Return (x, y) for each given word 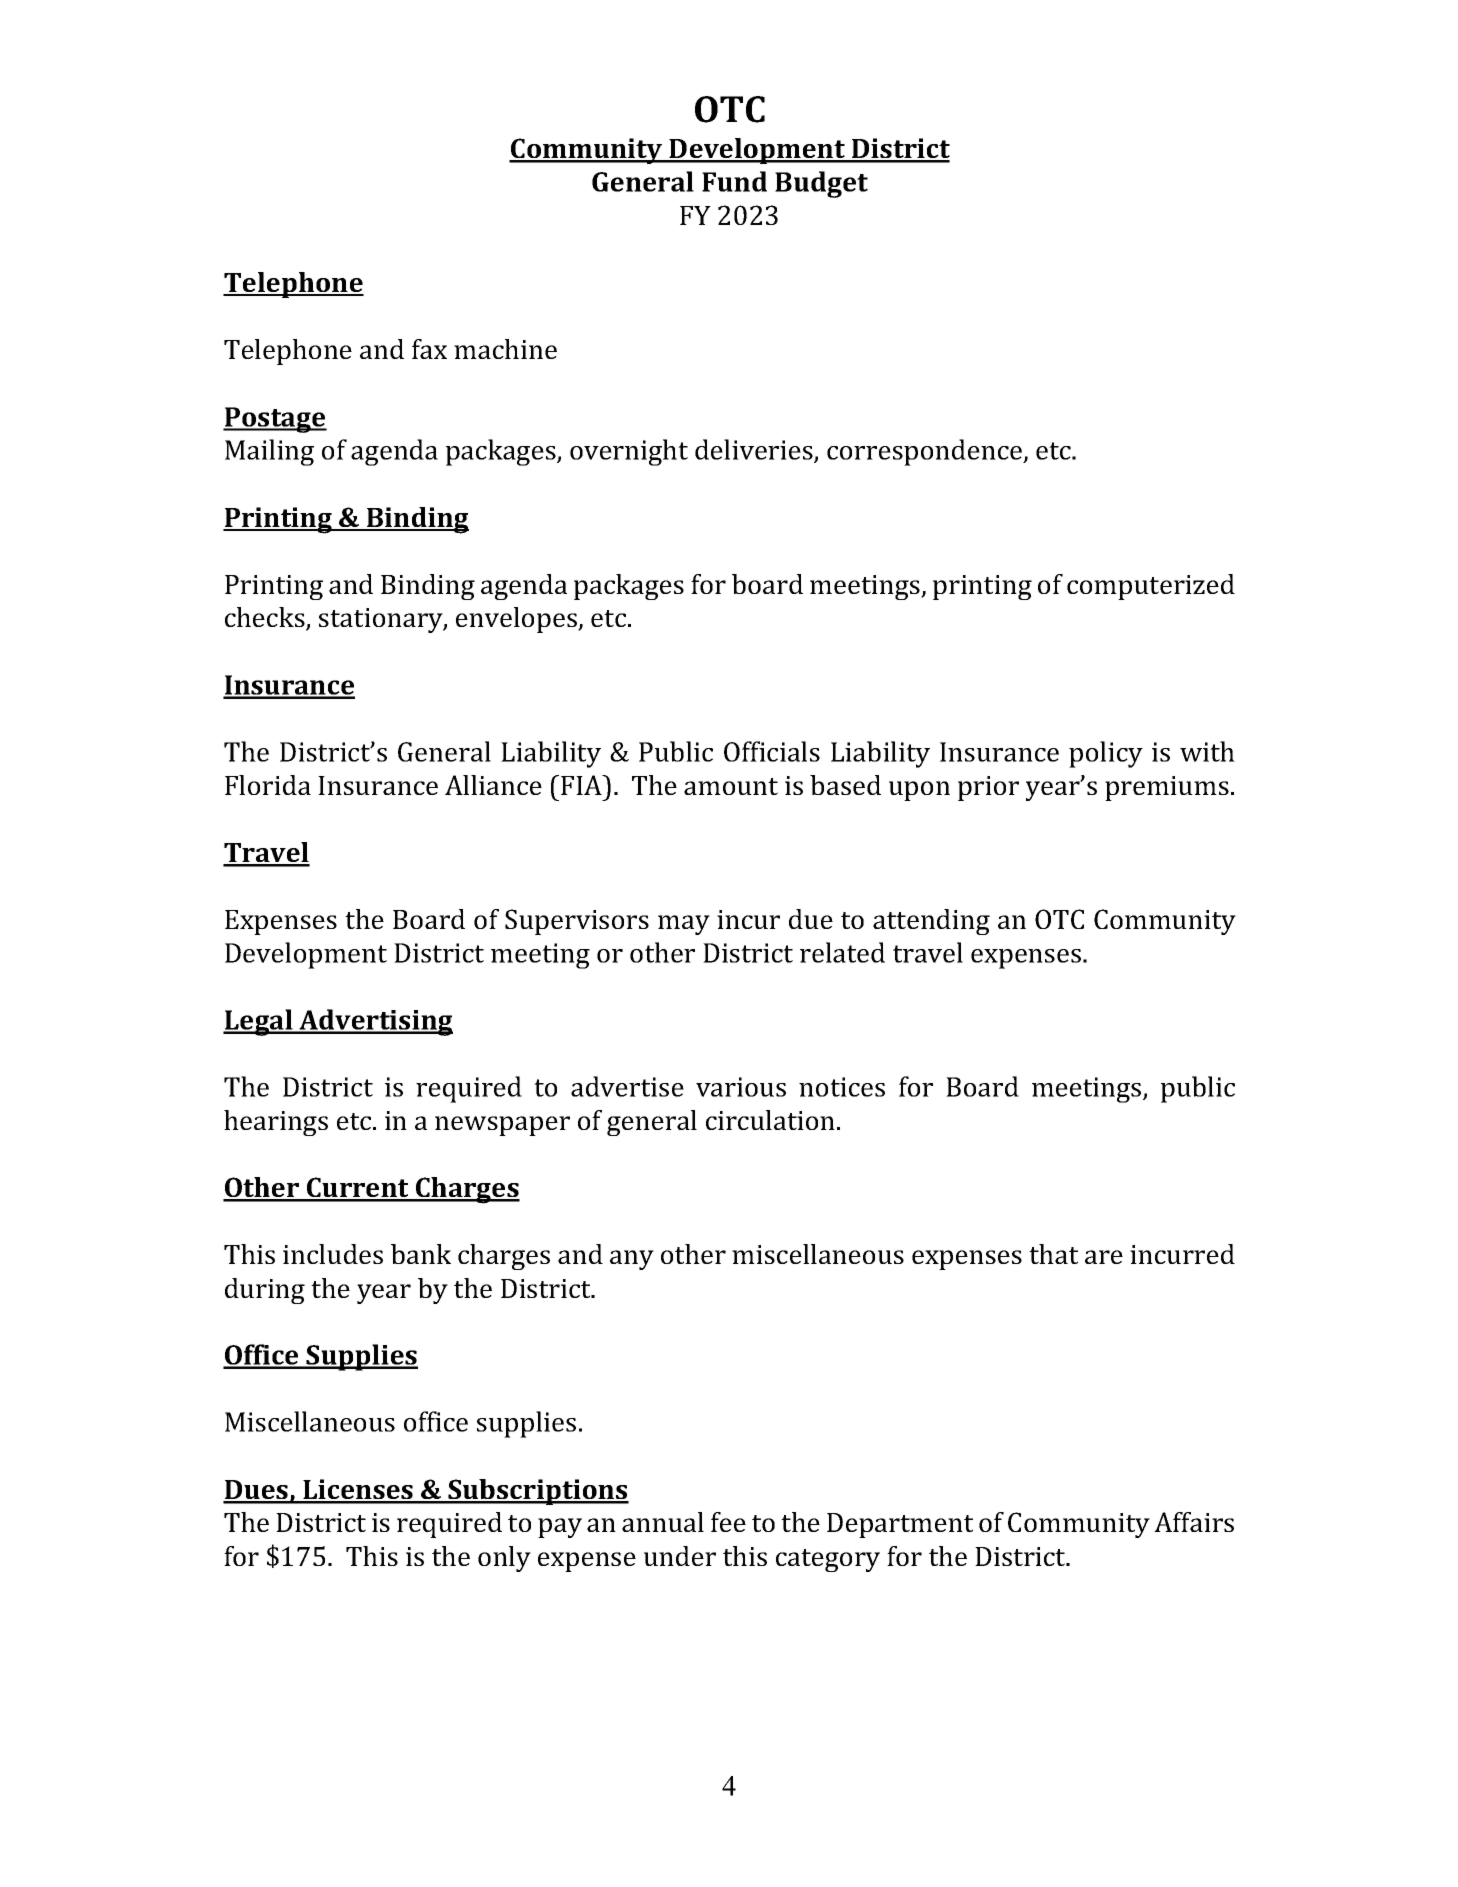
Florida (268, 785)
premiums (1167, 788)
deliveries (755, 450)
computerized (1151, 587)
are (1104, 1257)
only (504, 1559)
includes (333, 1254)
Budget (821, 184)
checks (266, 618)
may (684, 925)
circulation (770, 1120)
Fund (734, 181)
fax (429, 349)
